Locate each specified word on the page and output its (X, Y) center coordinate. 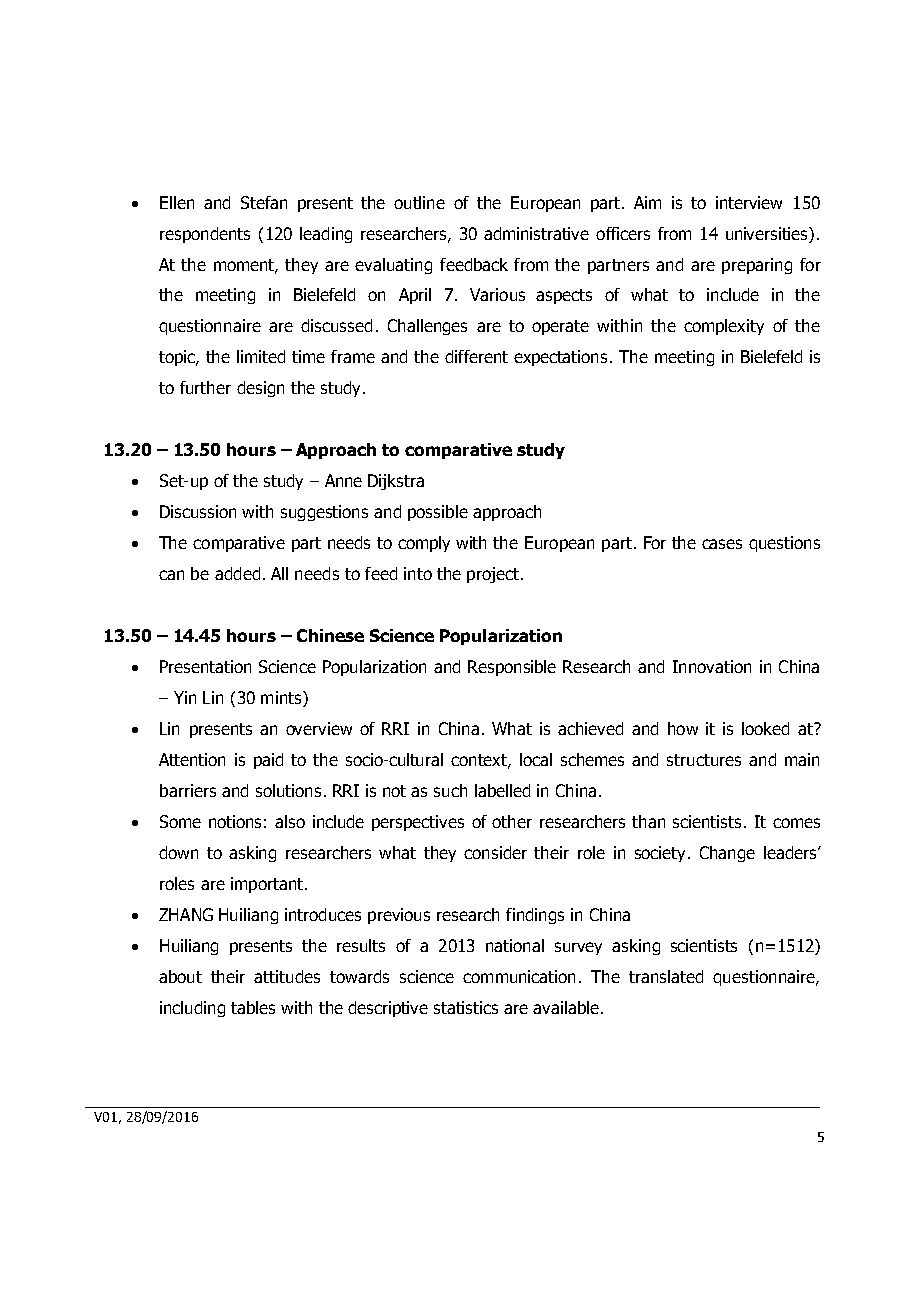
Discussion (198, 511)
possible (438, 513)
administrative (536, 233)
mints (282, 699)
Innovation (712, 666)
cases (722, 544)
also (290, 821)
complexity (724, 327)
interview (749, 202)
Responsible (512, 668)
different (476, 356)
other (512, 821)
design (260, 389)
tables (253, 1007)
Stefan (264, 202)
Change (727, 854)
